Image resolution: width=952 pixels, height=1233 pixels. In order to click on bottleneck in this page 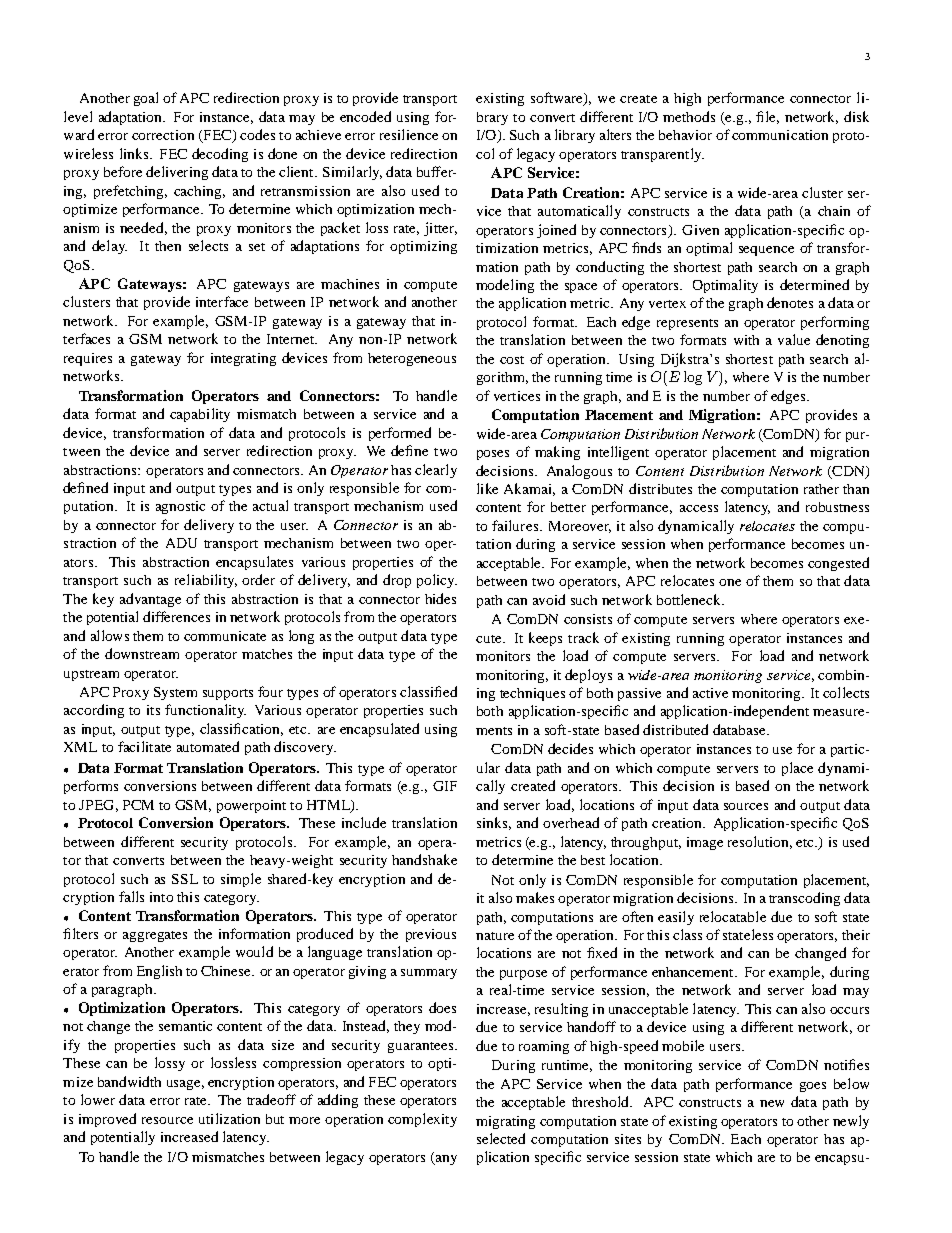, I will do `click(690, 599)`.
